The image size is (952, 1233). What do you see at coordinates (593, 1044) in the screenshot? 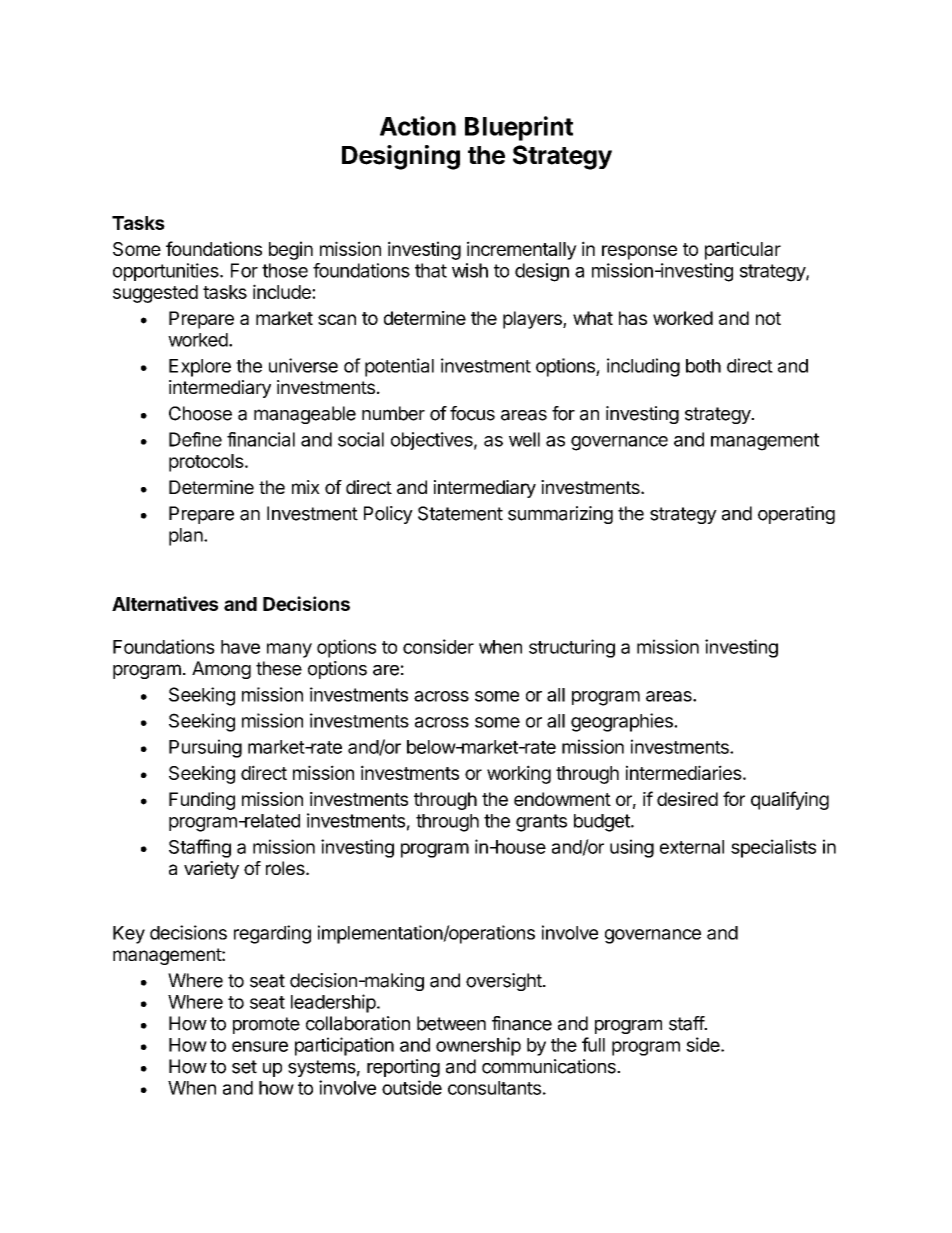
I see `full` at bounding box center [593, 1044].
